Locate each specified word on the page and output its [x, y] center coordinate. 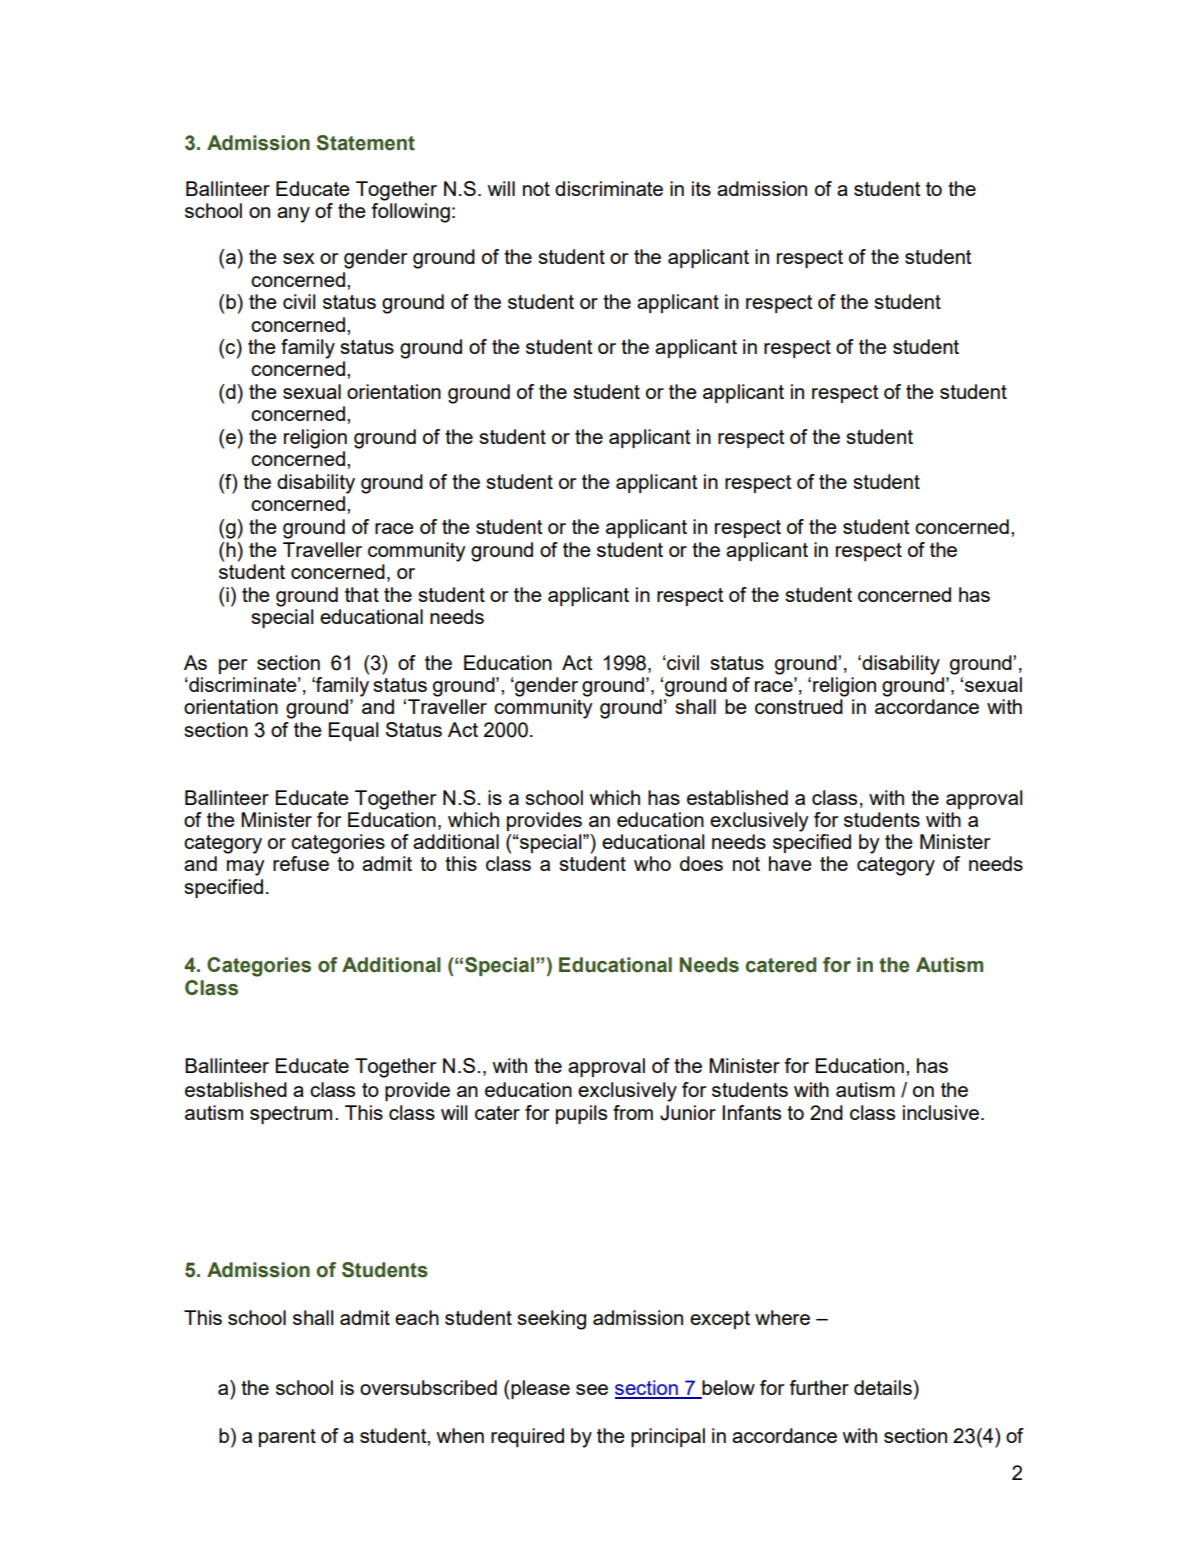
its [701, 188]
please [539, 1389]
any [293, 215]
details [884, 1387]
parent [287, 1438]
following [410, 213]
